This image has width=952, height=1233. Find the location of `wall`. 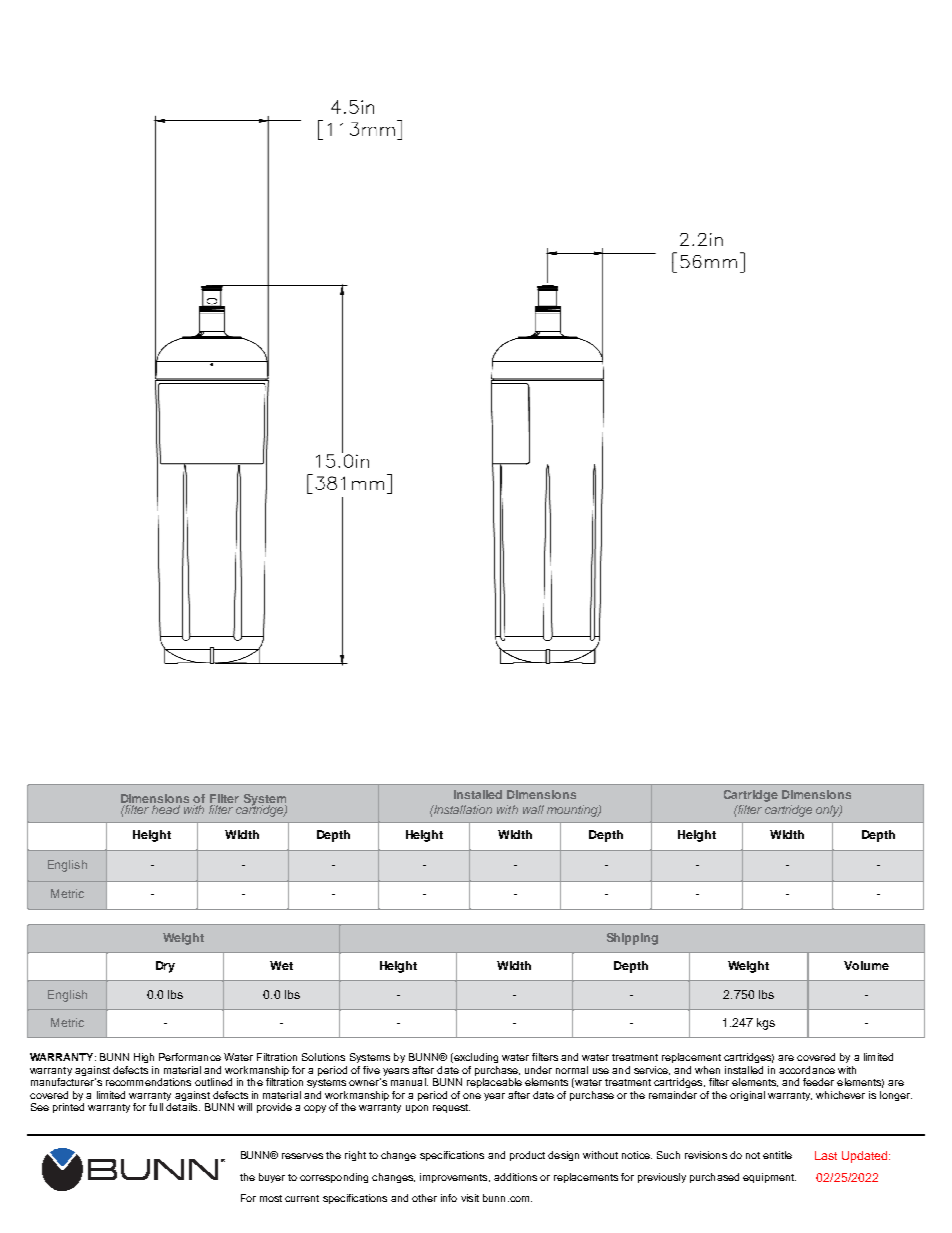

wall is located at coordinates (533, 809).
